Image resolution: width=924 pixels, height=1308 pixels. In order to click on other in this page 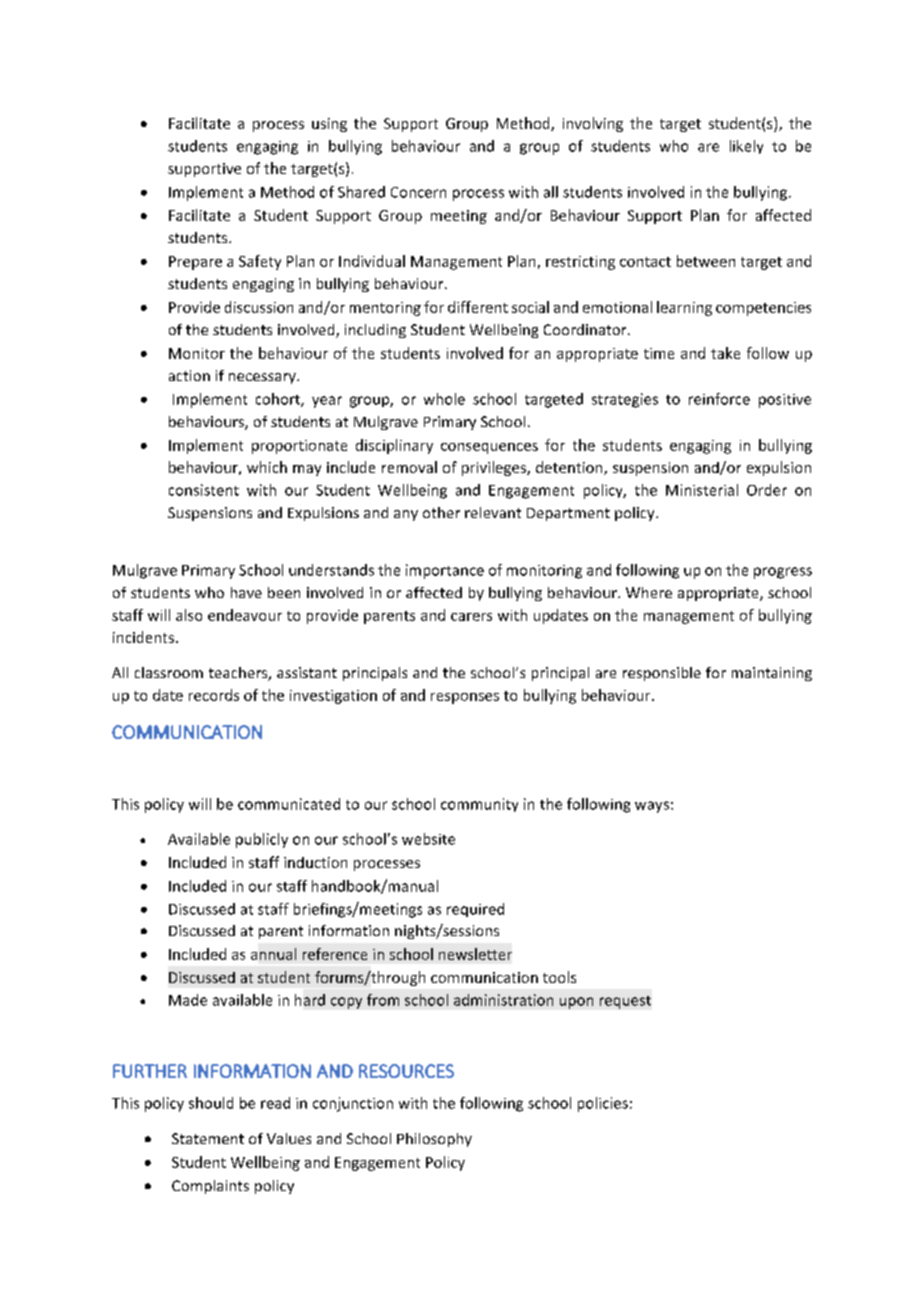, I will do `click(441, 512)`.
